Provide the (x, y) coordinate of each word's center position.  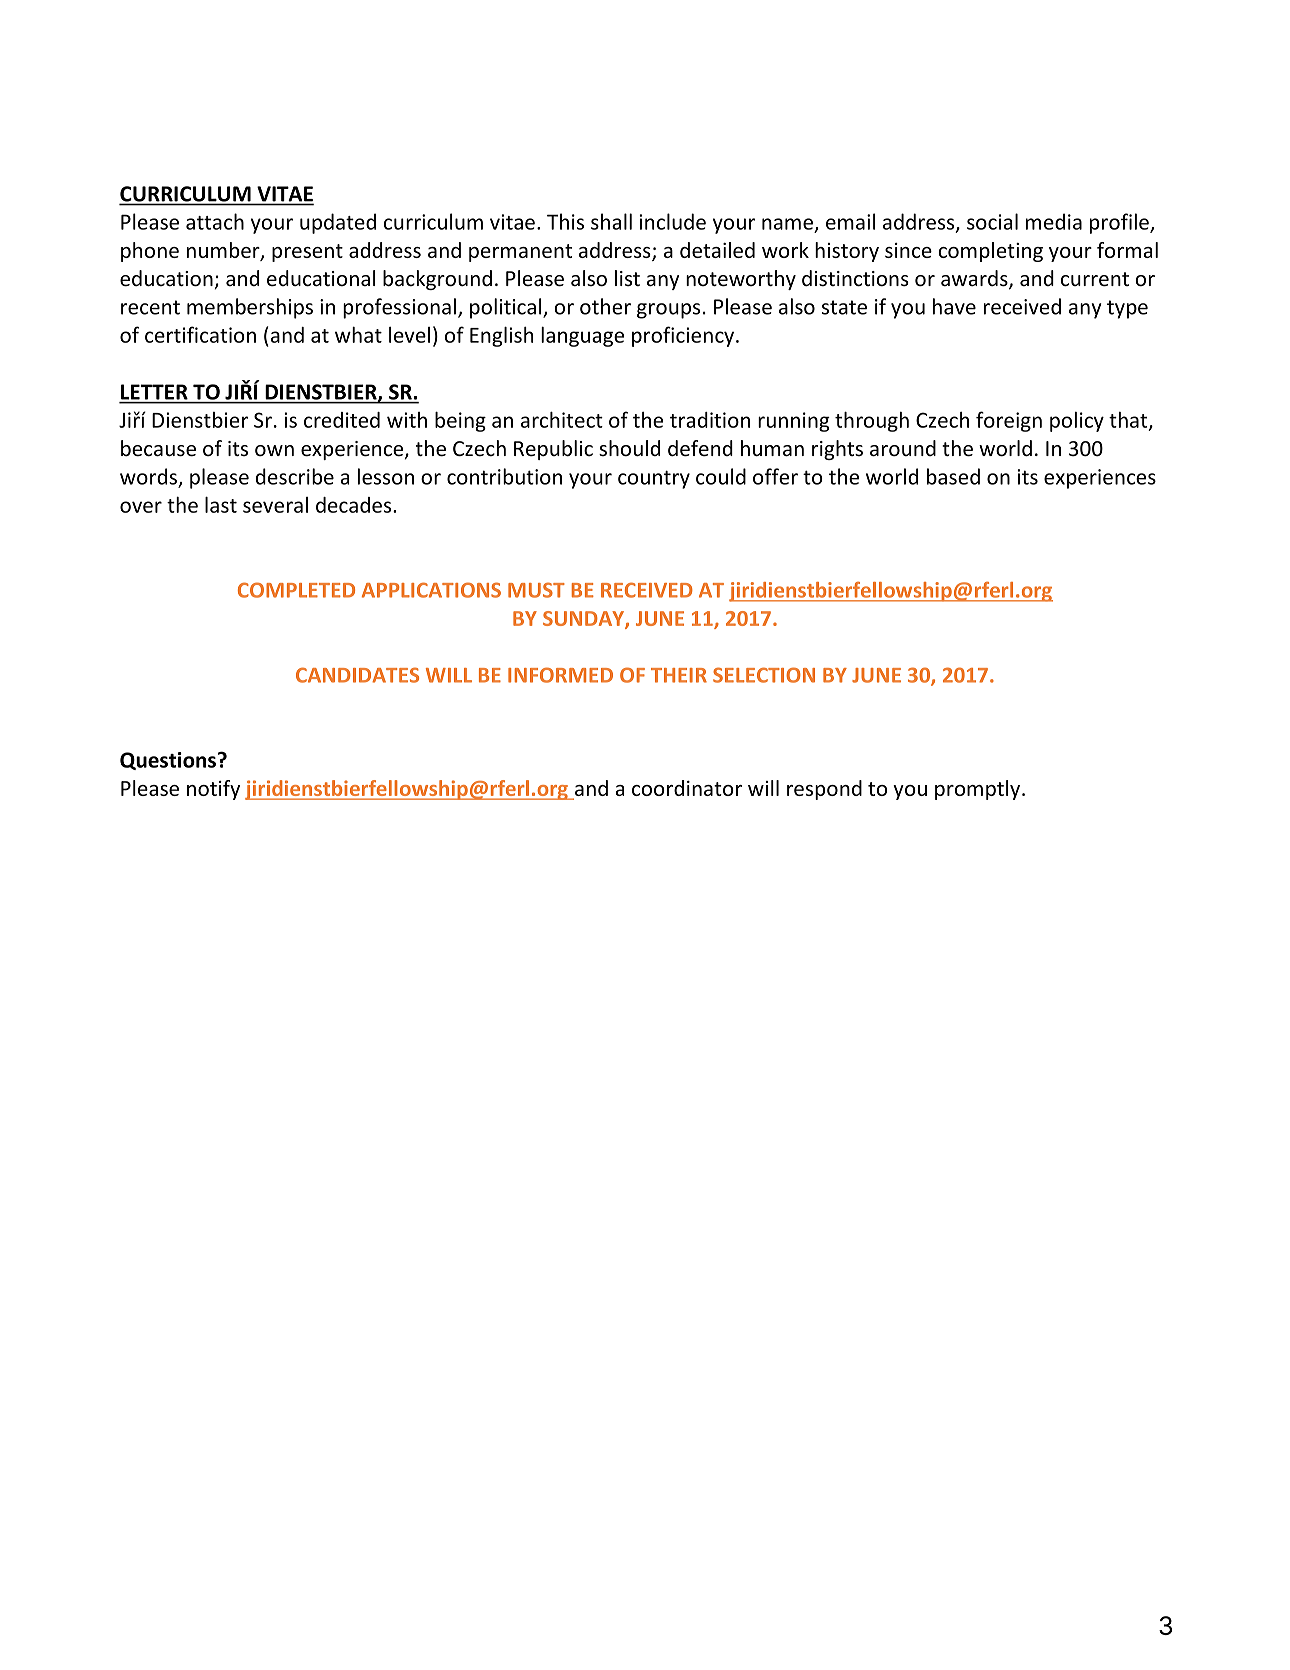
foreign (1009, 421)
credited (342, 420)
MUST (536, 590)
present (307, 253)
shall (611, 221)
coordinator (687, 788)
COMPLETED (296, 590)
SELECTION (764, 675)
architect (562, 419)
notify (213, 790)
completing (990, 252)
